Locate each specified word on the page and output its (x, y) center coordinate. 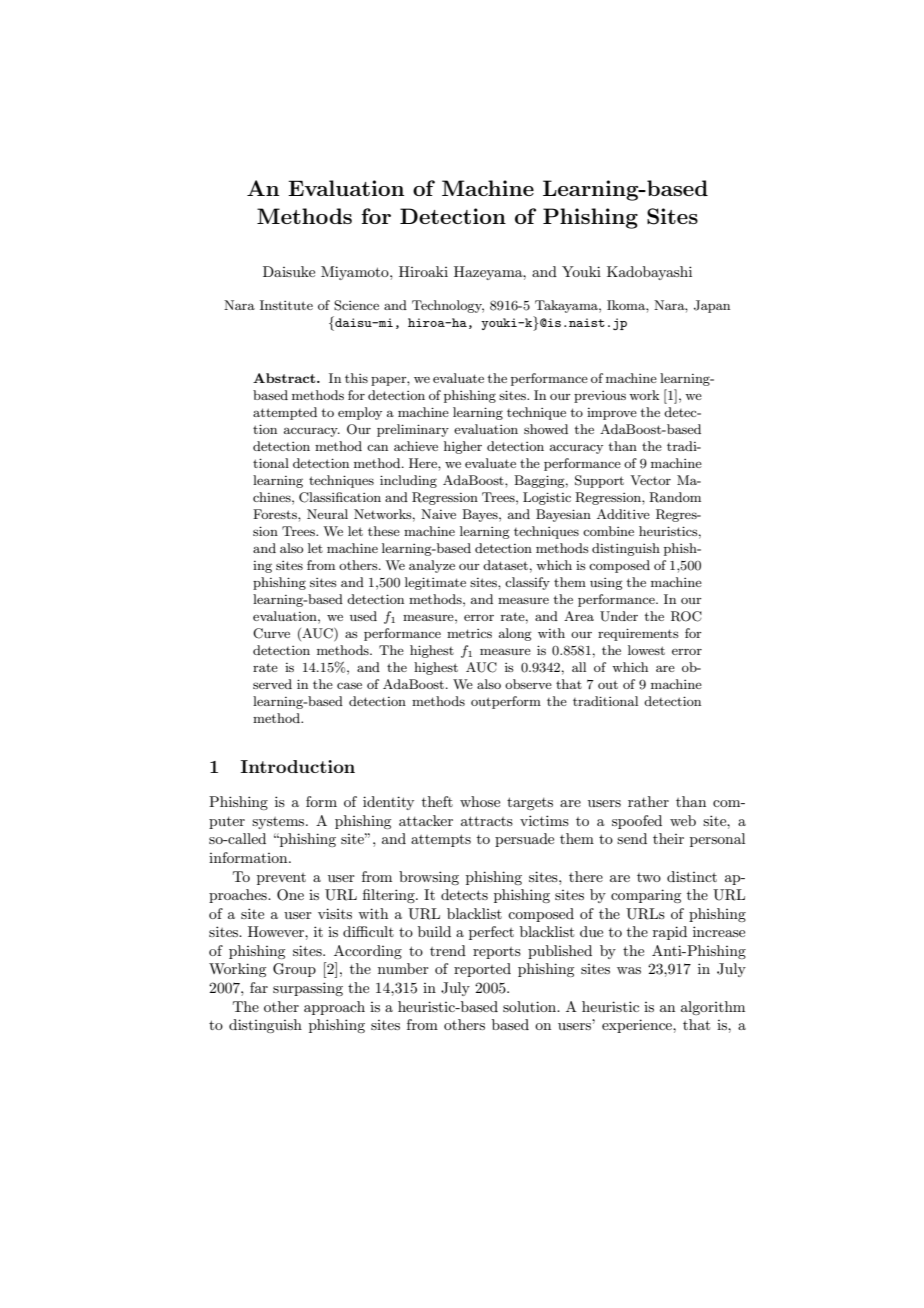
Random (675, 497)
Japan (712, 306)
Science (356, 305)
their (668, 838)
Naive (438, 514)
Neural (327, 514)
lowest (646, 650)
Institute (286, 305)
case (349, 685)
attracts (487, 821)
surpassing (308, 989)
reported (482, 970)
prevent (281, 879)
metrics (469, 633)
